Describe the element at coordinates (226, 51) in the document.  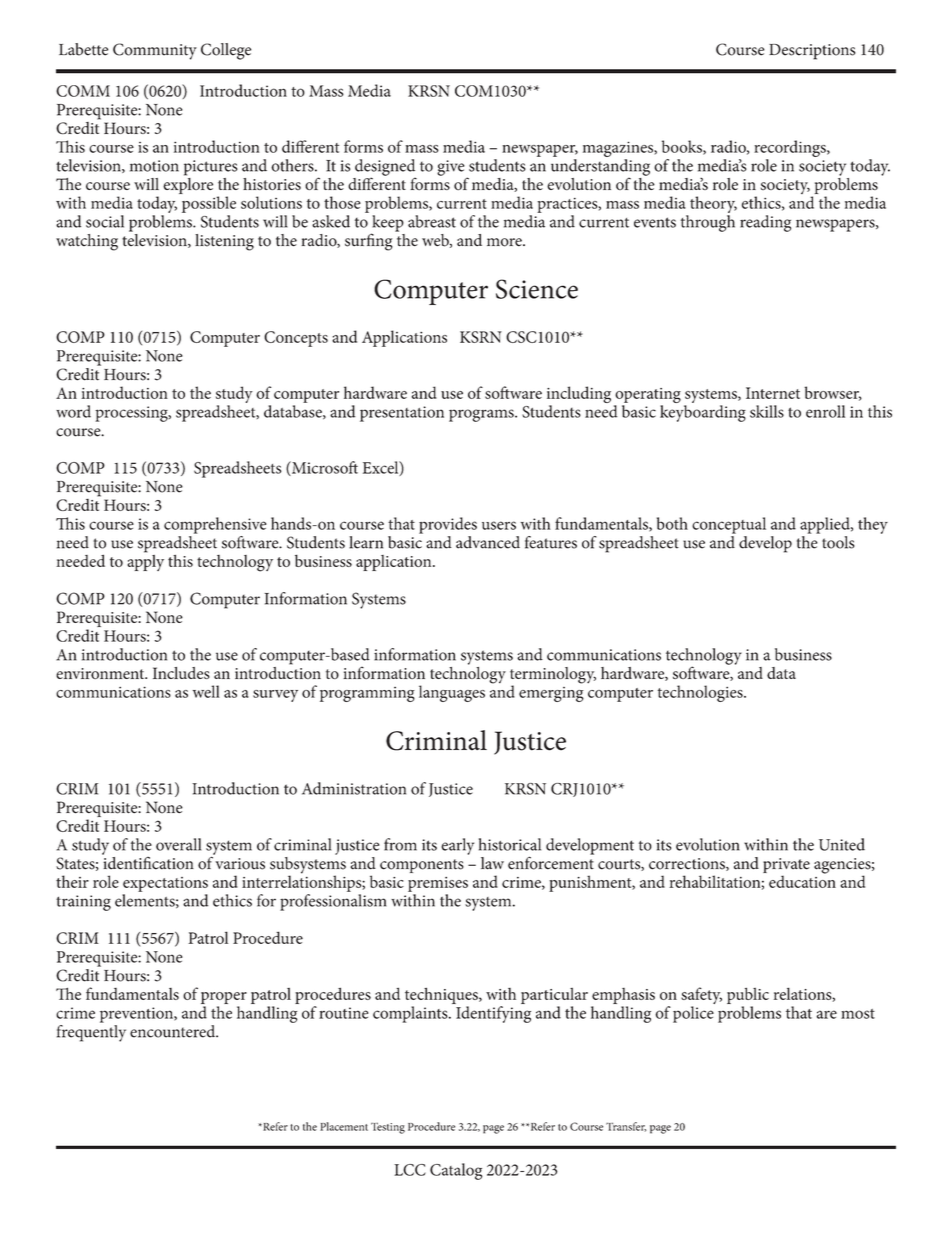
I see `College` at that location.
